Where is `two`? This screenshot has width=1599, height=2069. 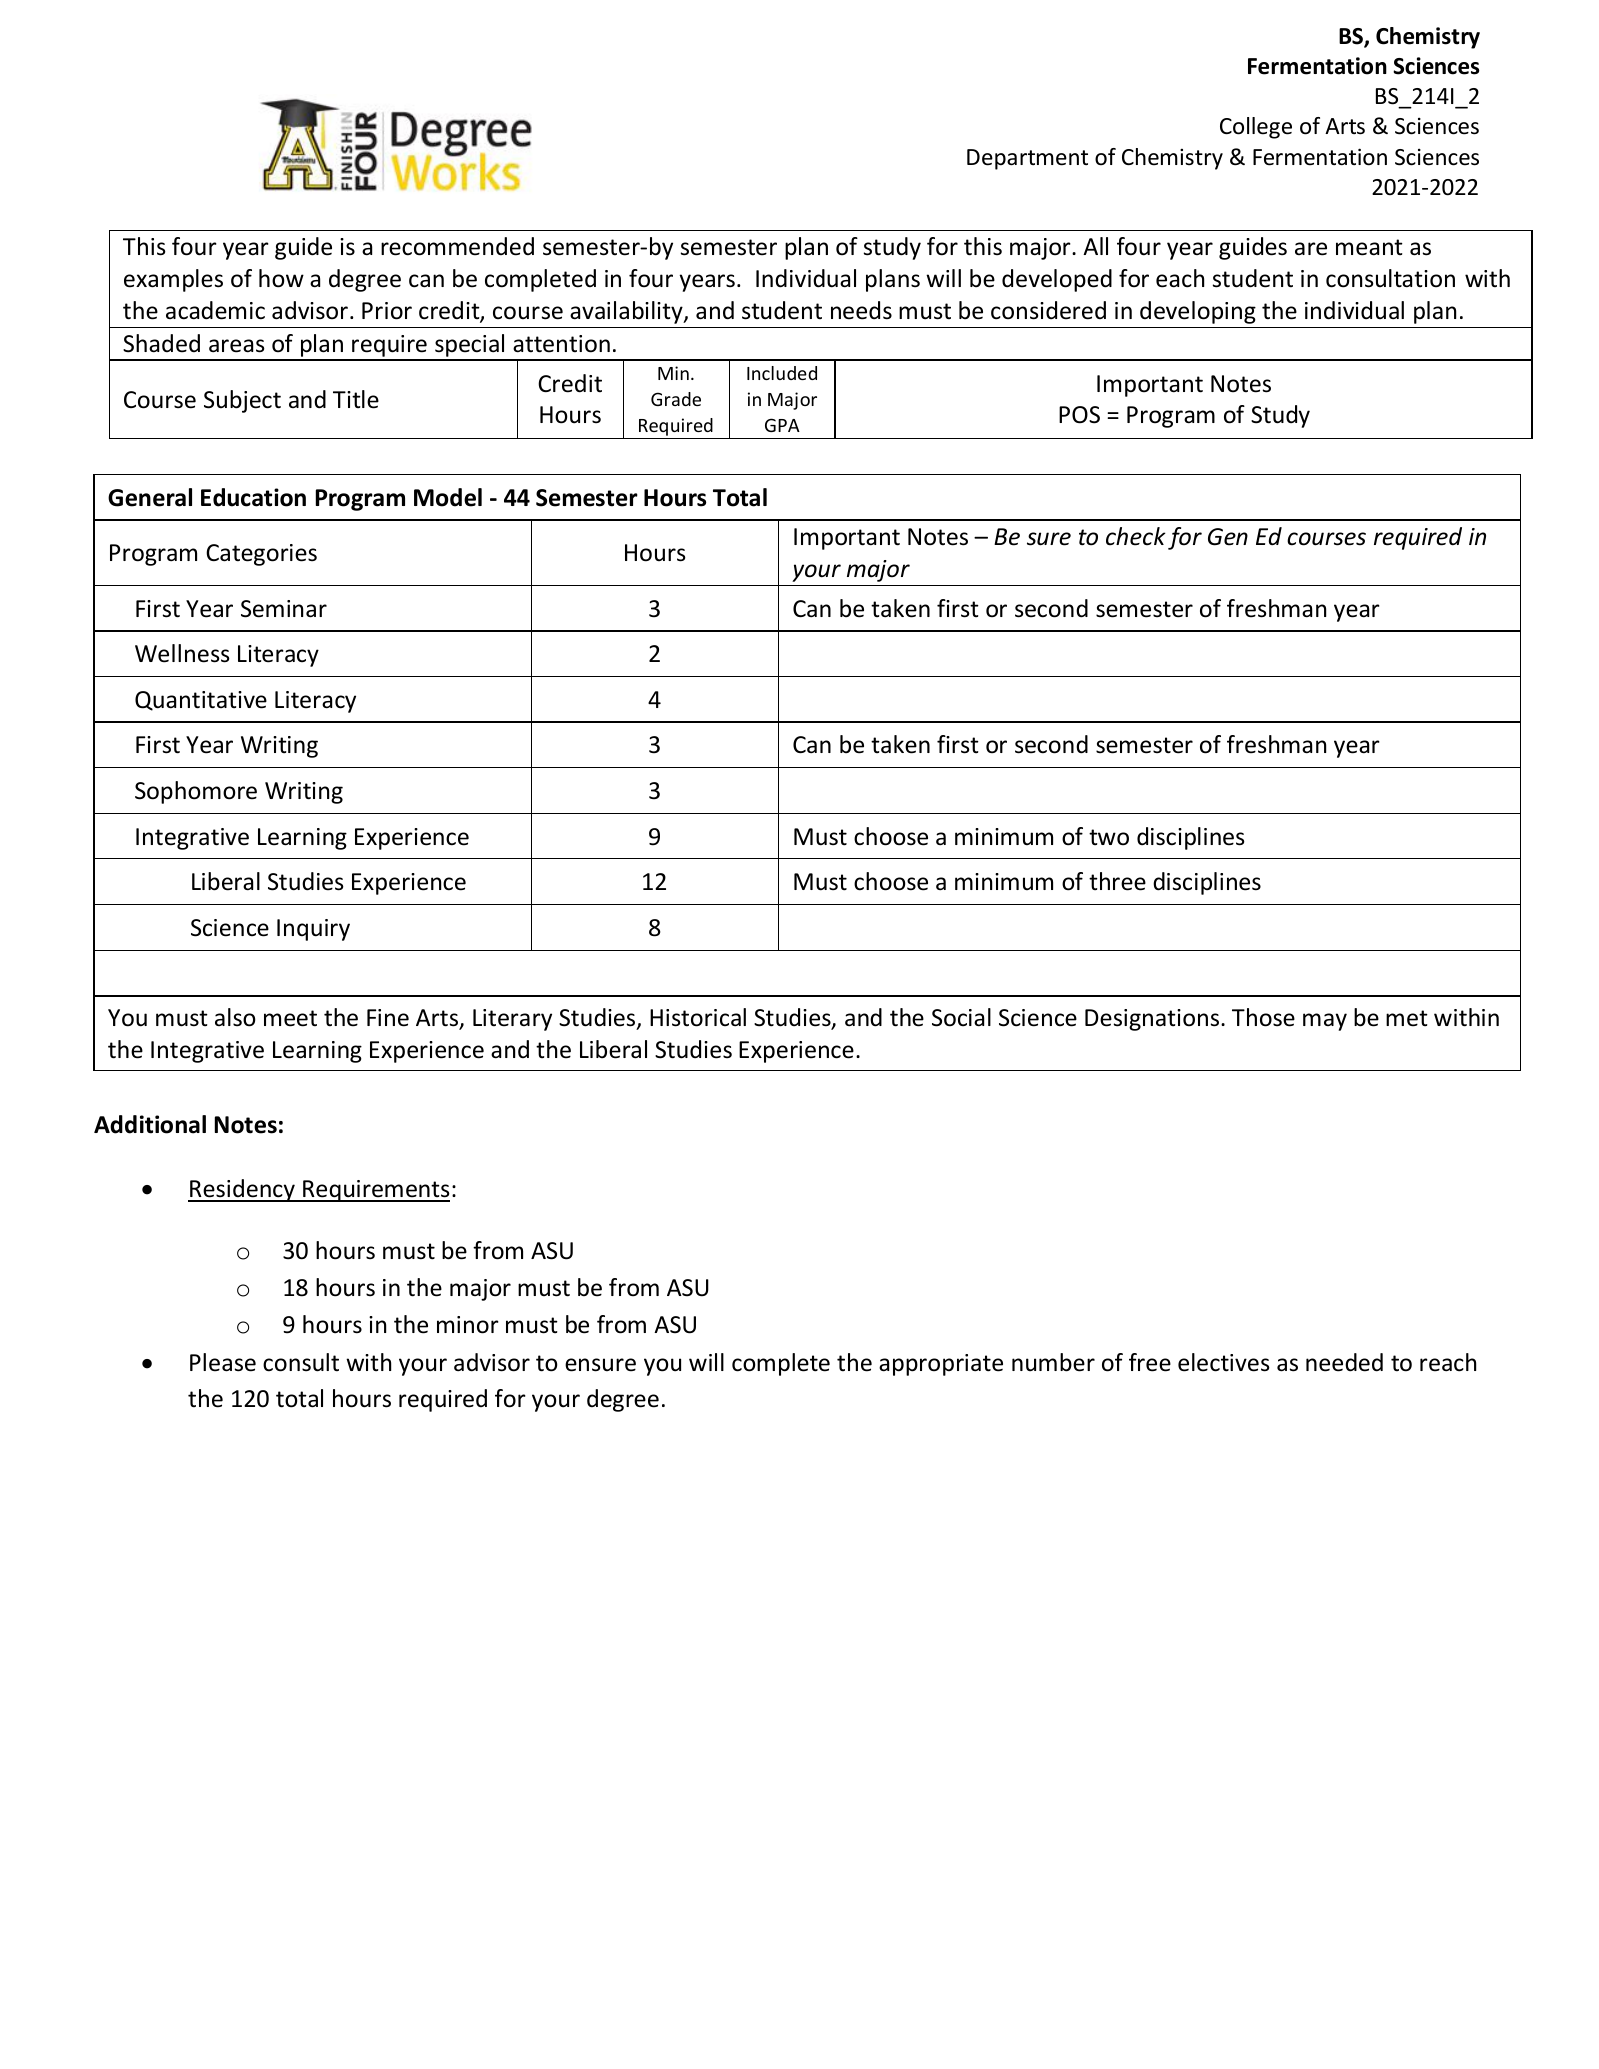
two is located at coordinates (1109, 837).
